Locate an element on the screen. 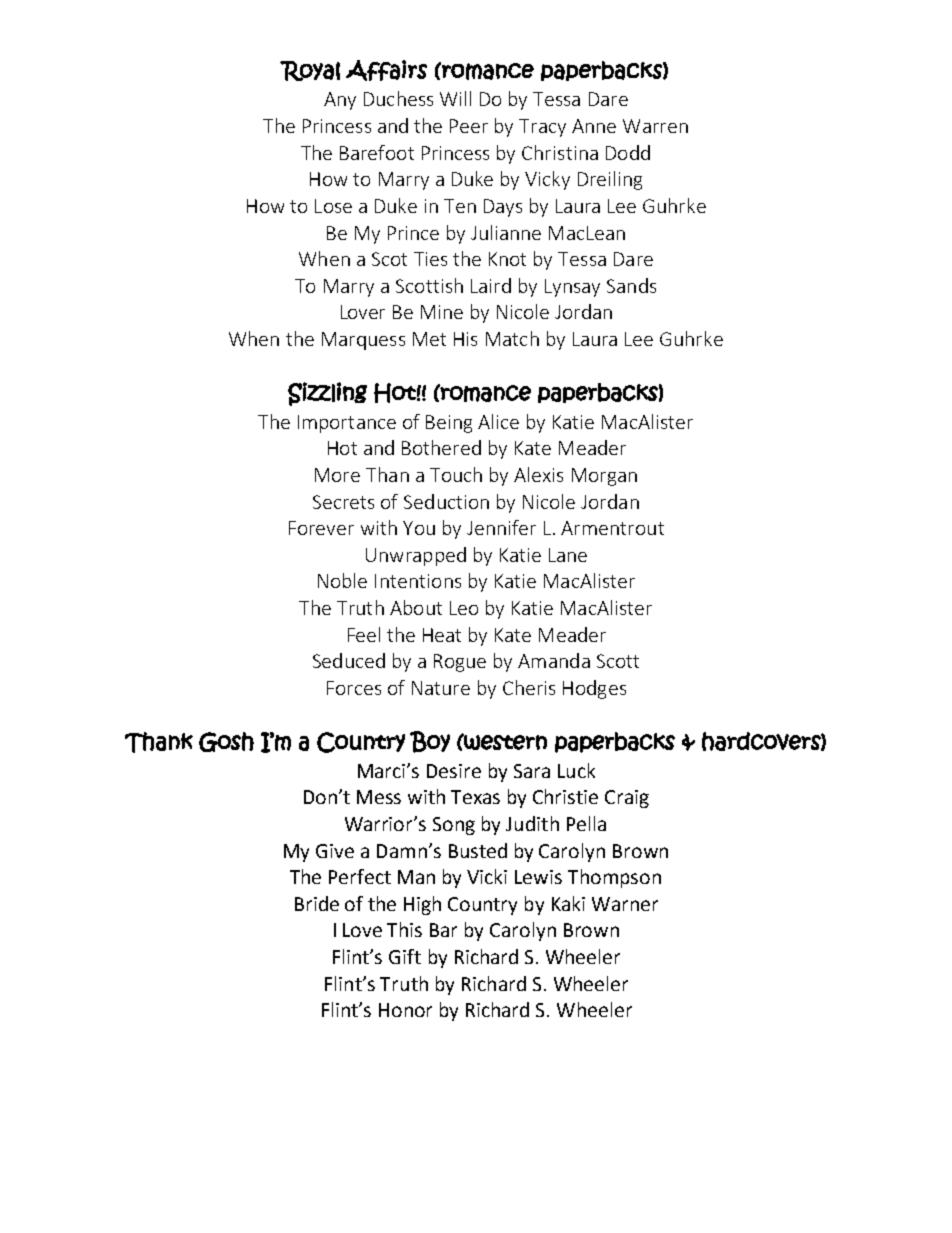 The width and height of the screenshot is (952, 1233). You is located at coordinates (419, 528).
